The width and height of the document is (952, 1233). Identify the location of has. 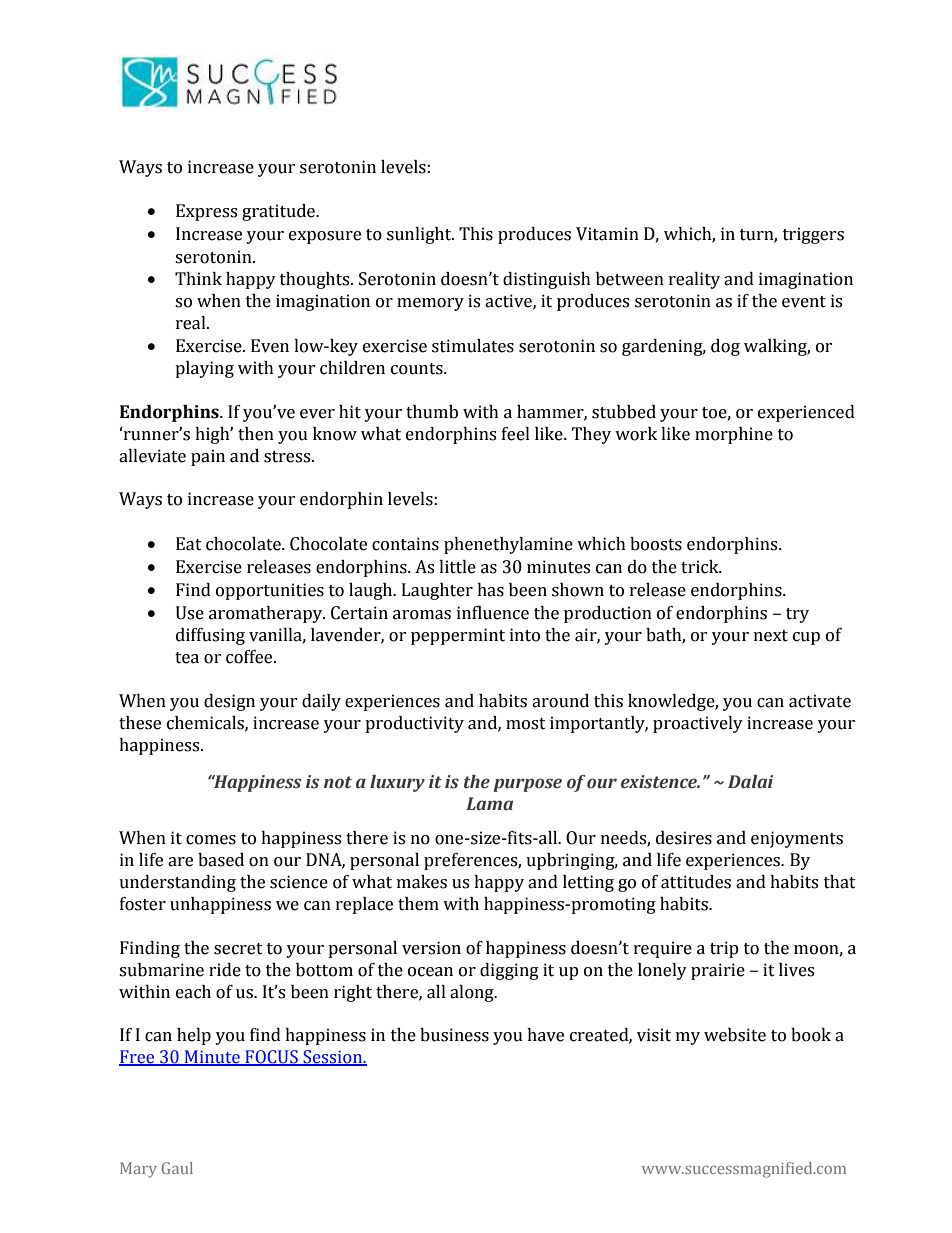
(490, 590).
